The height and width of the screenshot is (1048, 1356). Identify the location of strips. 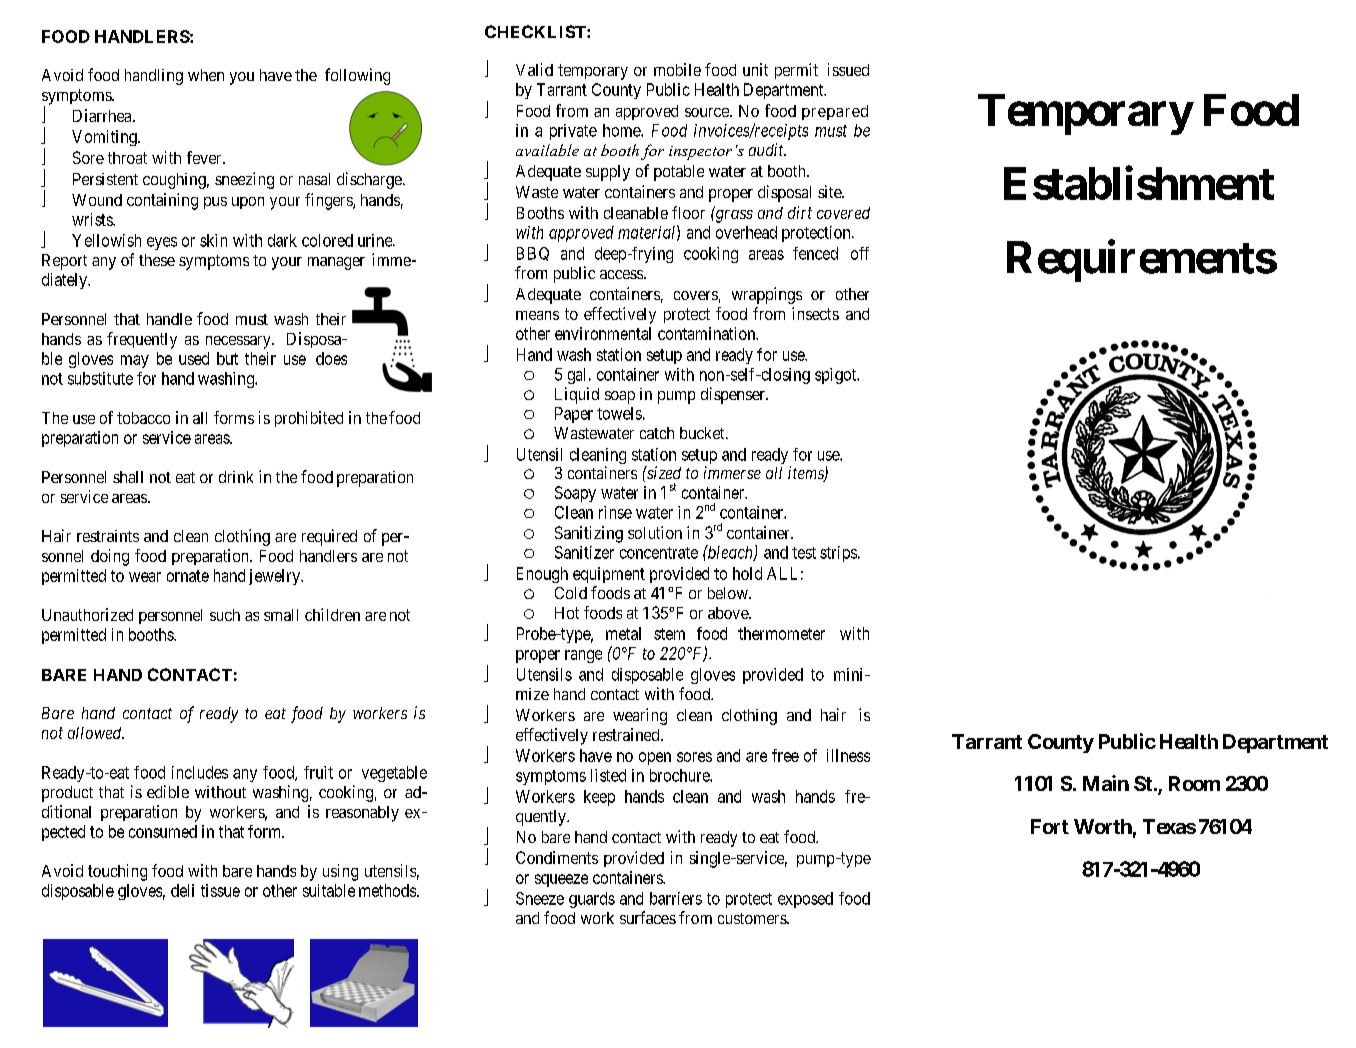
(838, 554).
